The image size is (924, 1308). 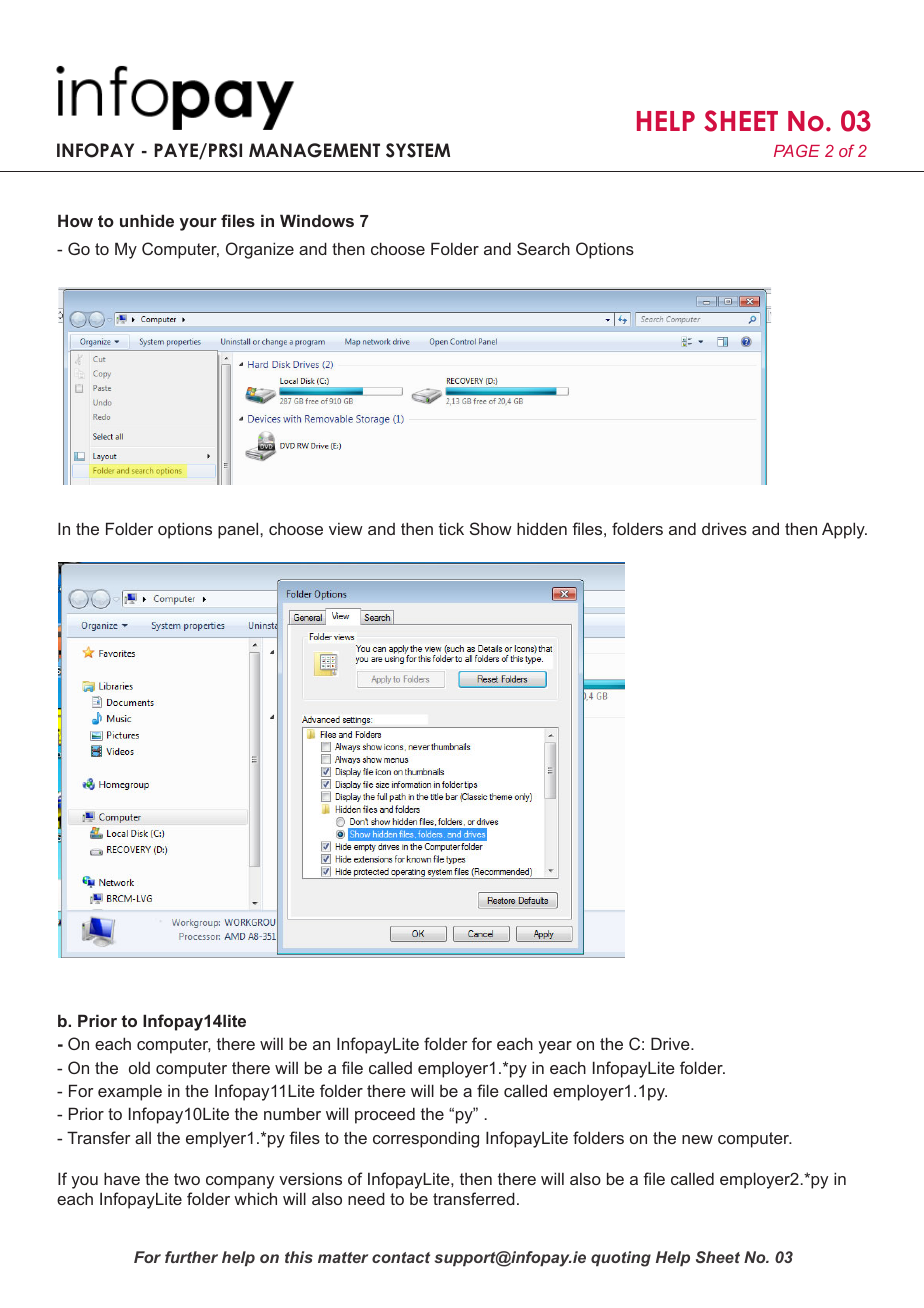 What do you see at coordinates (797, 150) in the image?
I see `PAGE` at bounding box center [797, 150].
